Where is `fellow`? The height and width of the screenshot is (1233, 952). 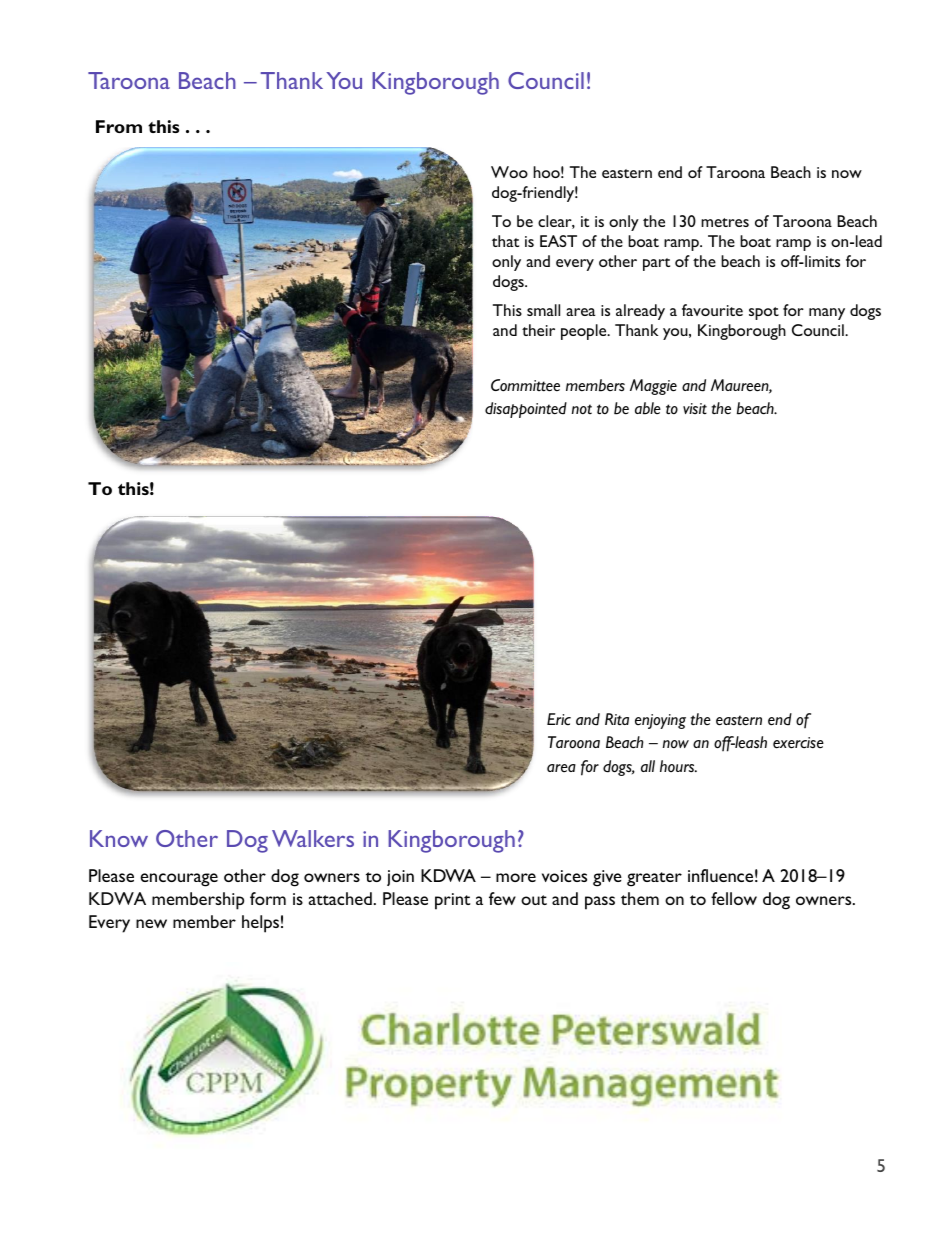
fellow is located at coordinates (734, 898).
